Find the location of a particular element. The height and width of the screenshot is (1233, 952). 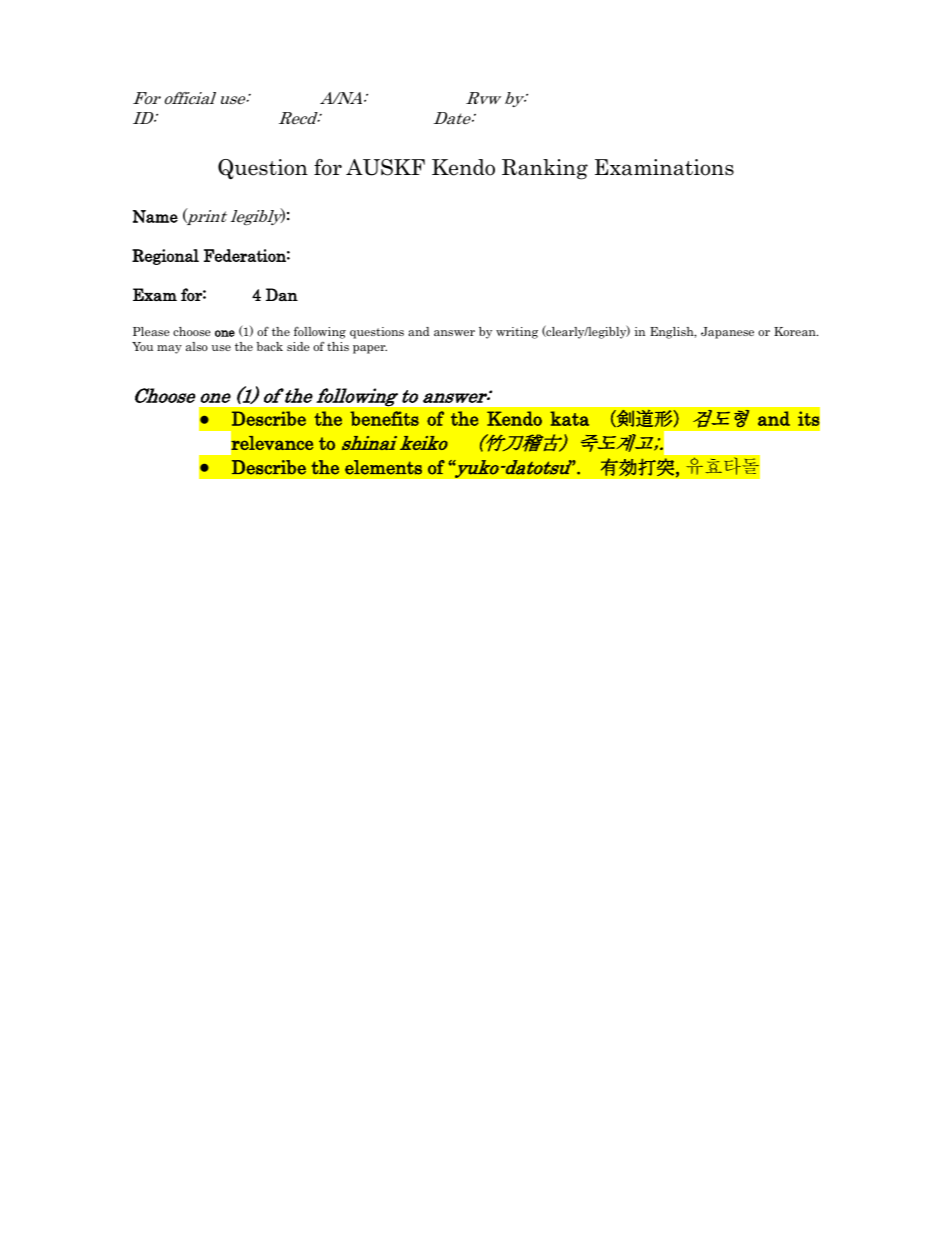

Regional is located at coordinates (165, 257).
